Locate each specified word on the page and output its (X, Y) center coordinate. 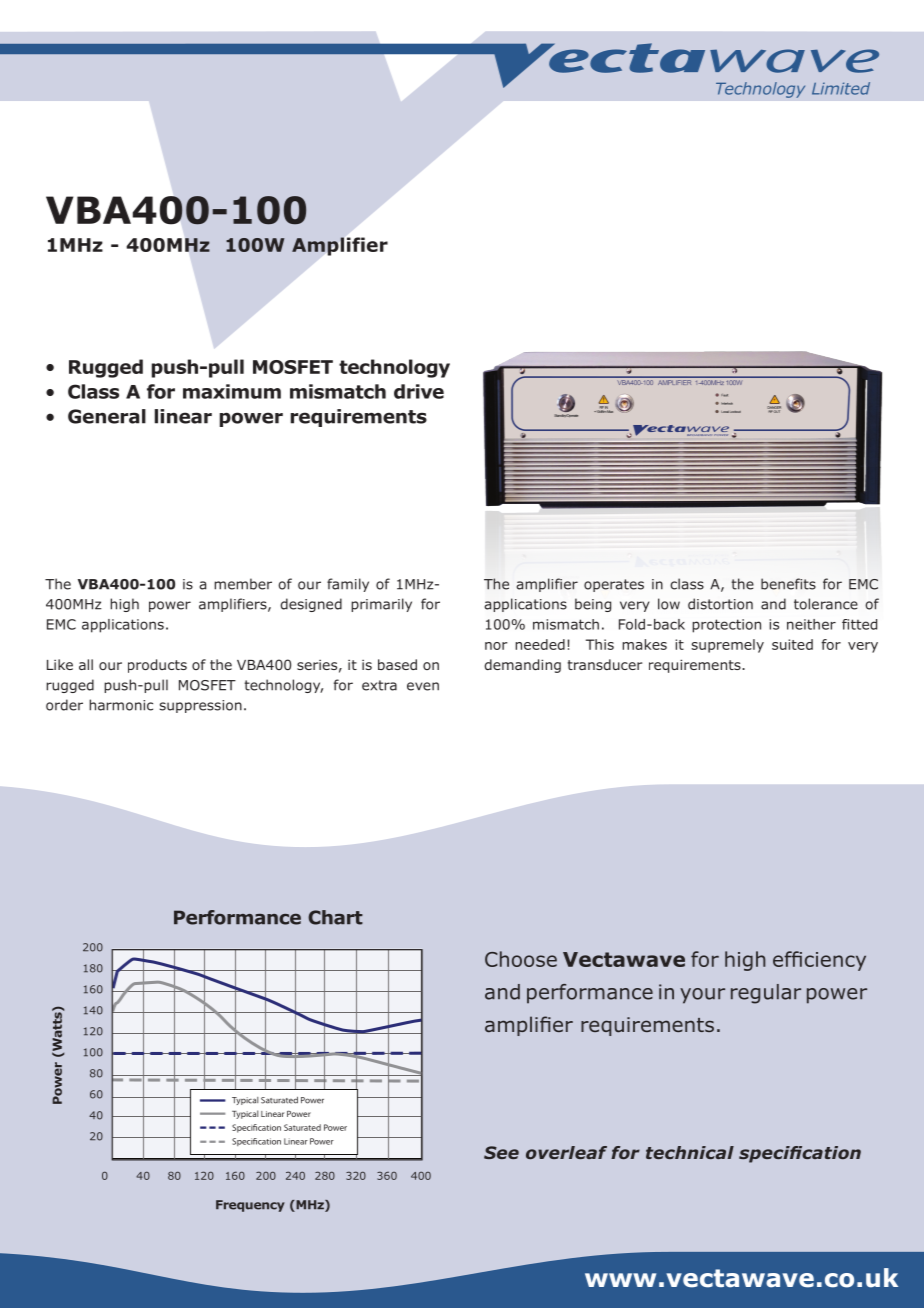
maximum (232, 391)
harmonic (121, 705)
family (348, 585)
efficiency (819, 961)
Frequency (250, 1206)
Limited (841, 88)
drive (419, 391)
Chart (335, 917)
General (107, 416)
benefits (788, 584)
